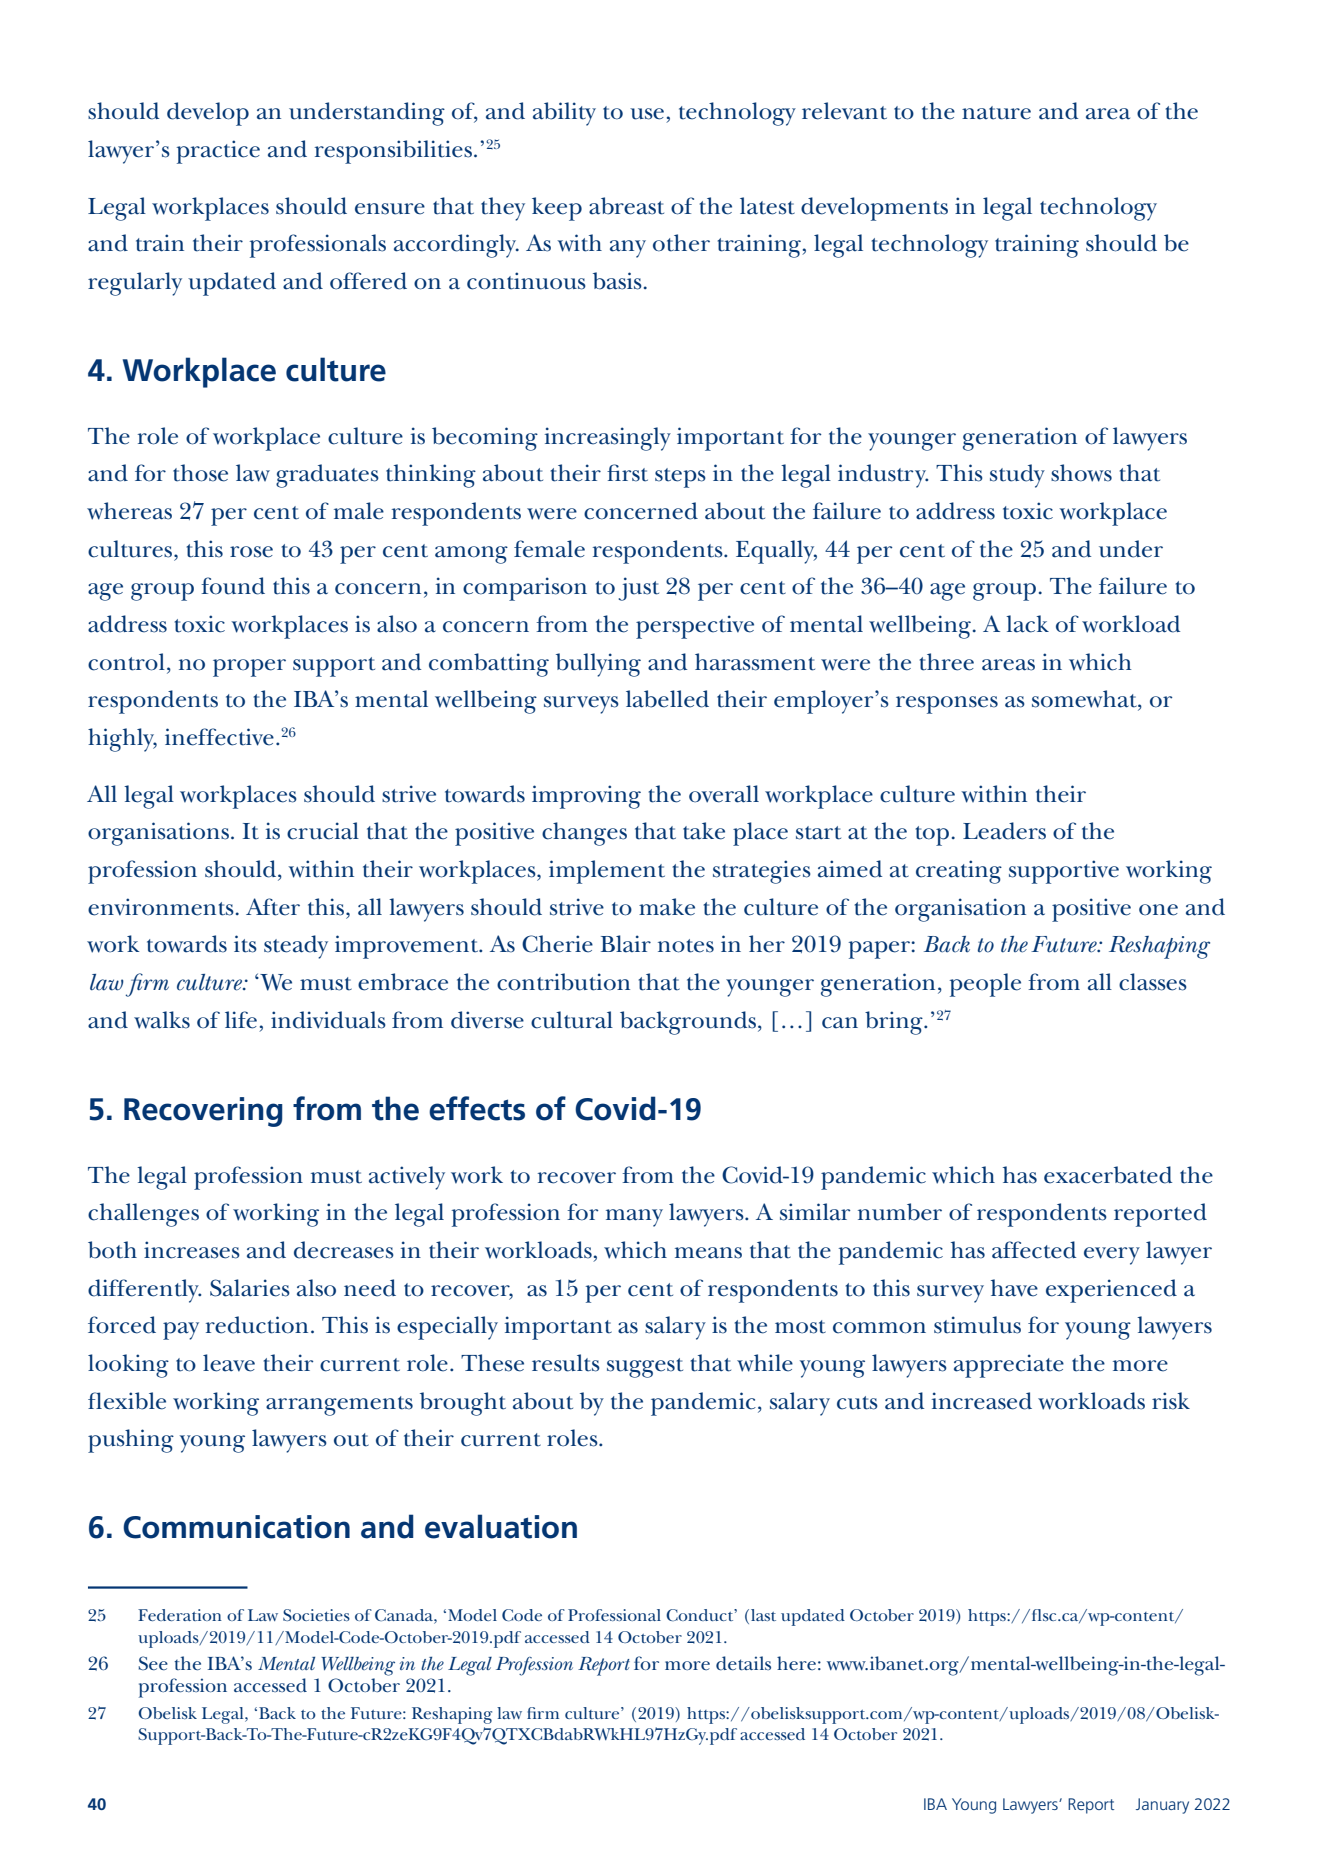 Image resolution: width=1319 pixels, height=1866 pixels. What do you see at coordinates (218, 152) in the page?
I see `practice` at bounding box center [218, 152].
